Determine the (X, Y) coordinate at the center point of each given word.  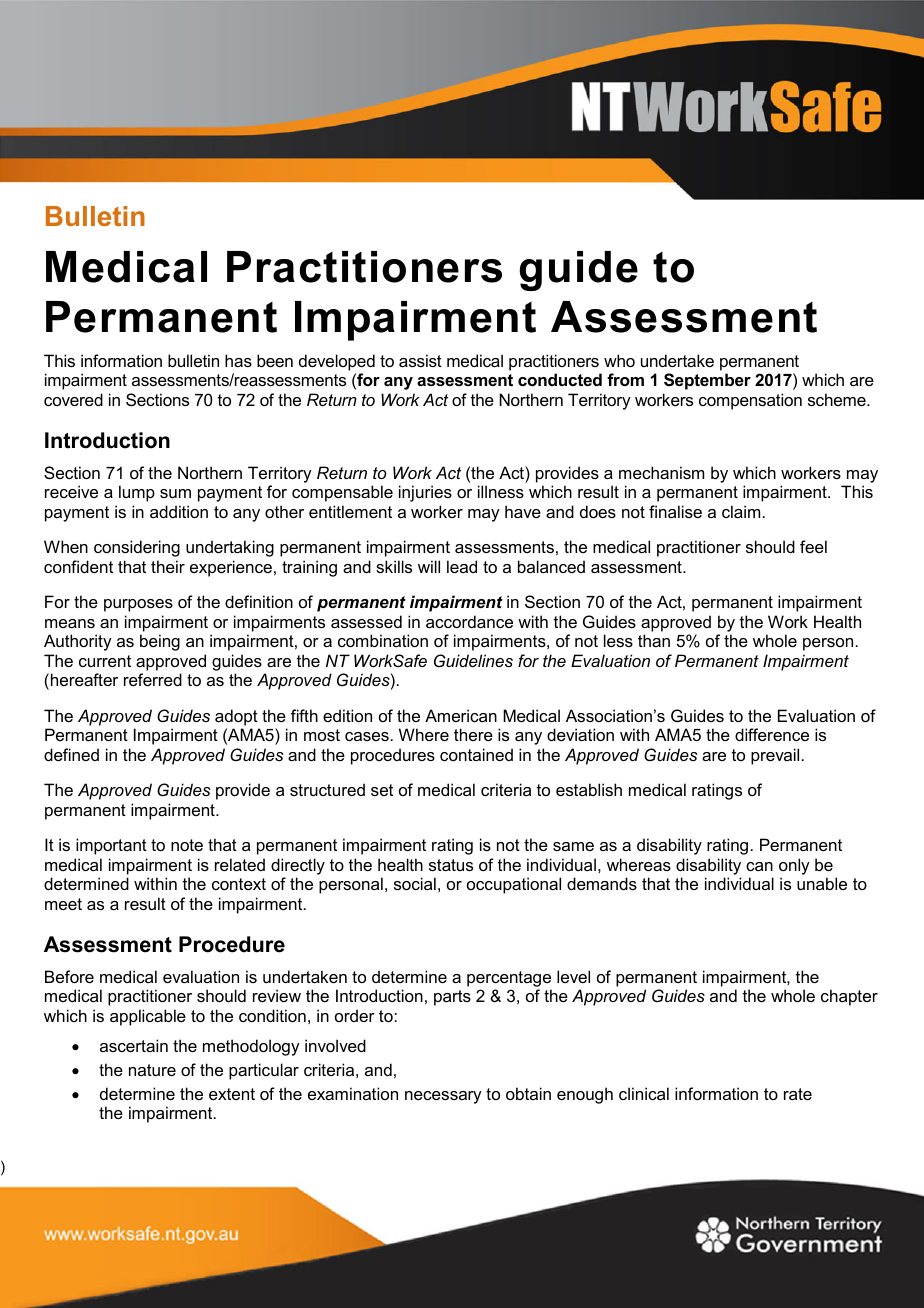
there (473, 734)
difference (772, 734)
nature (152, 1070)
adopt (236, 717)
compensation (750, 401)
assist (420, 360)
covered (73, 399)
